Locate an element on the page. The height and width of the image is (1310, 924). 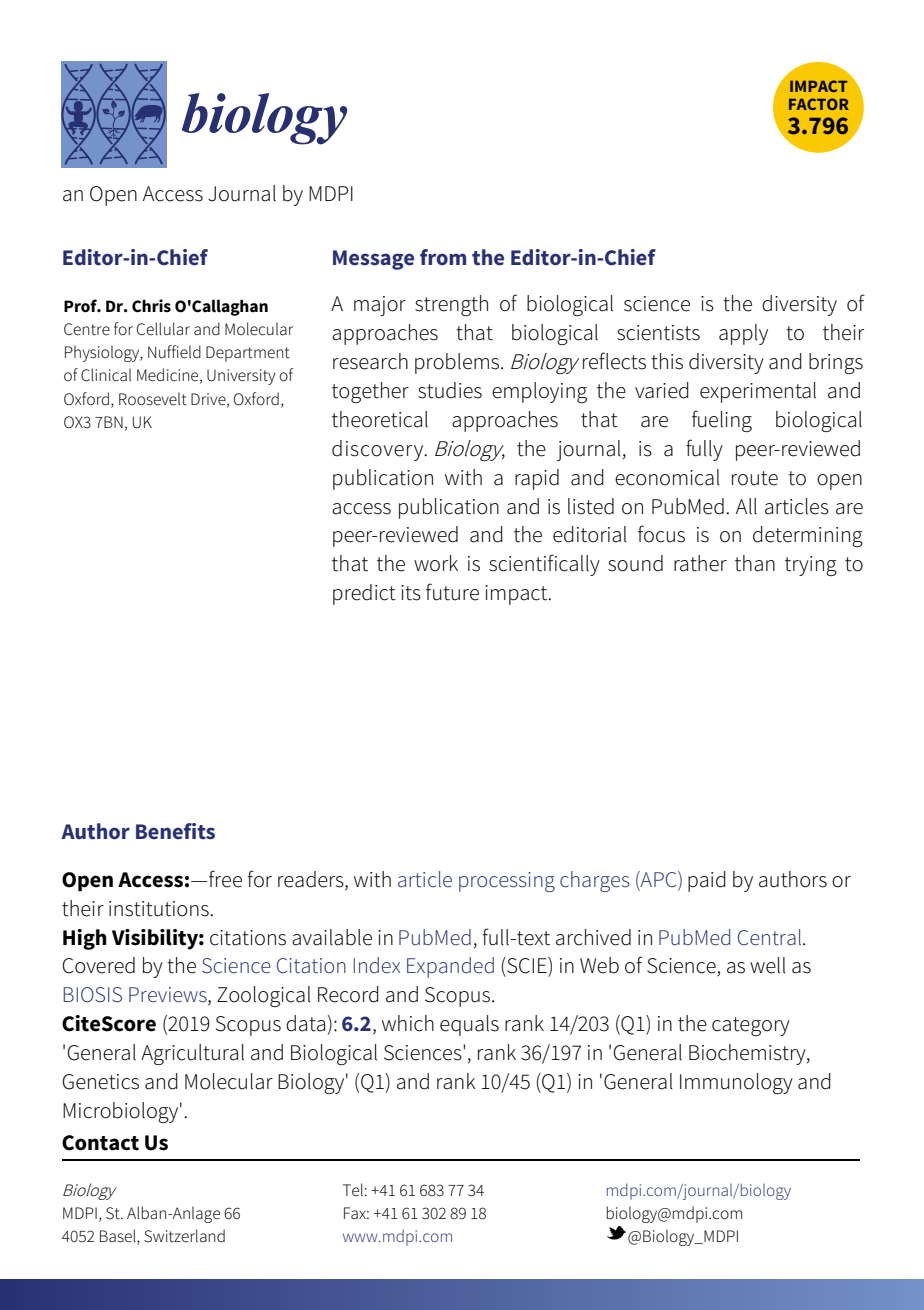
from is located at coordinates (443, 257).
